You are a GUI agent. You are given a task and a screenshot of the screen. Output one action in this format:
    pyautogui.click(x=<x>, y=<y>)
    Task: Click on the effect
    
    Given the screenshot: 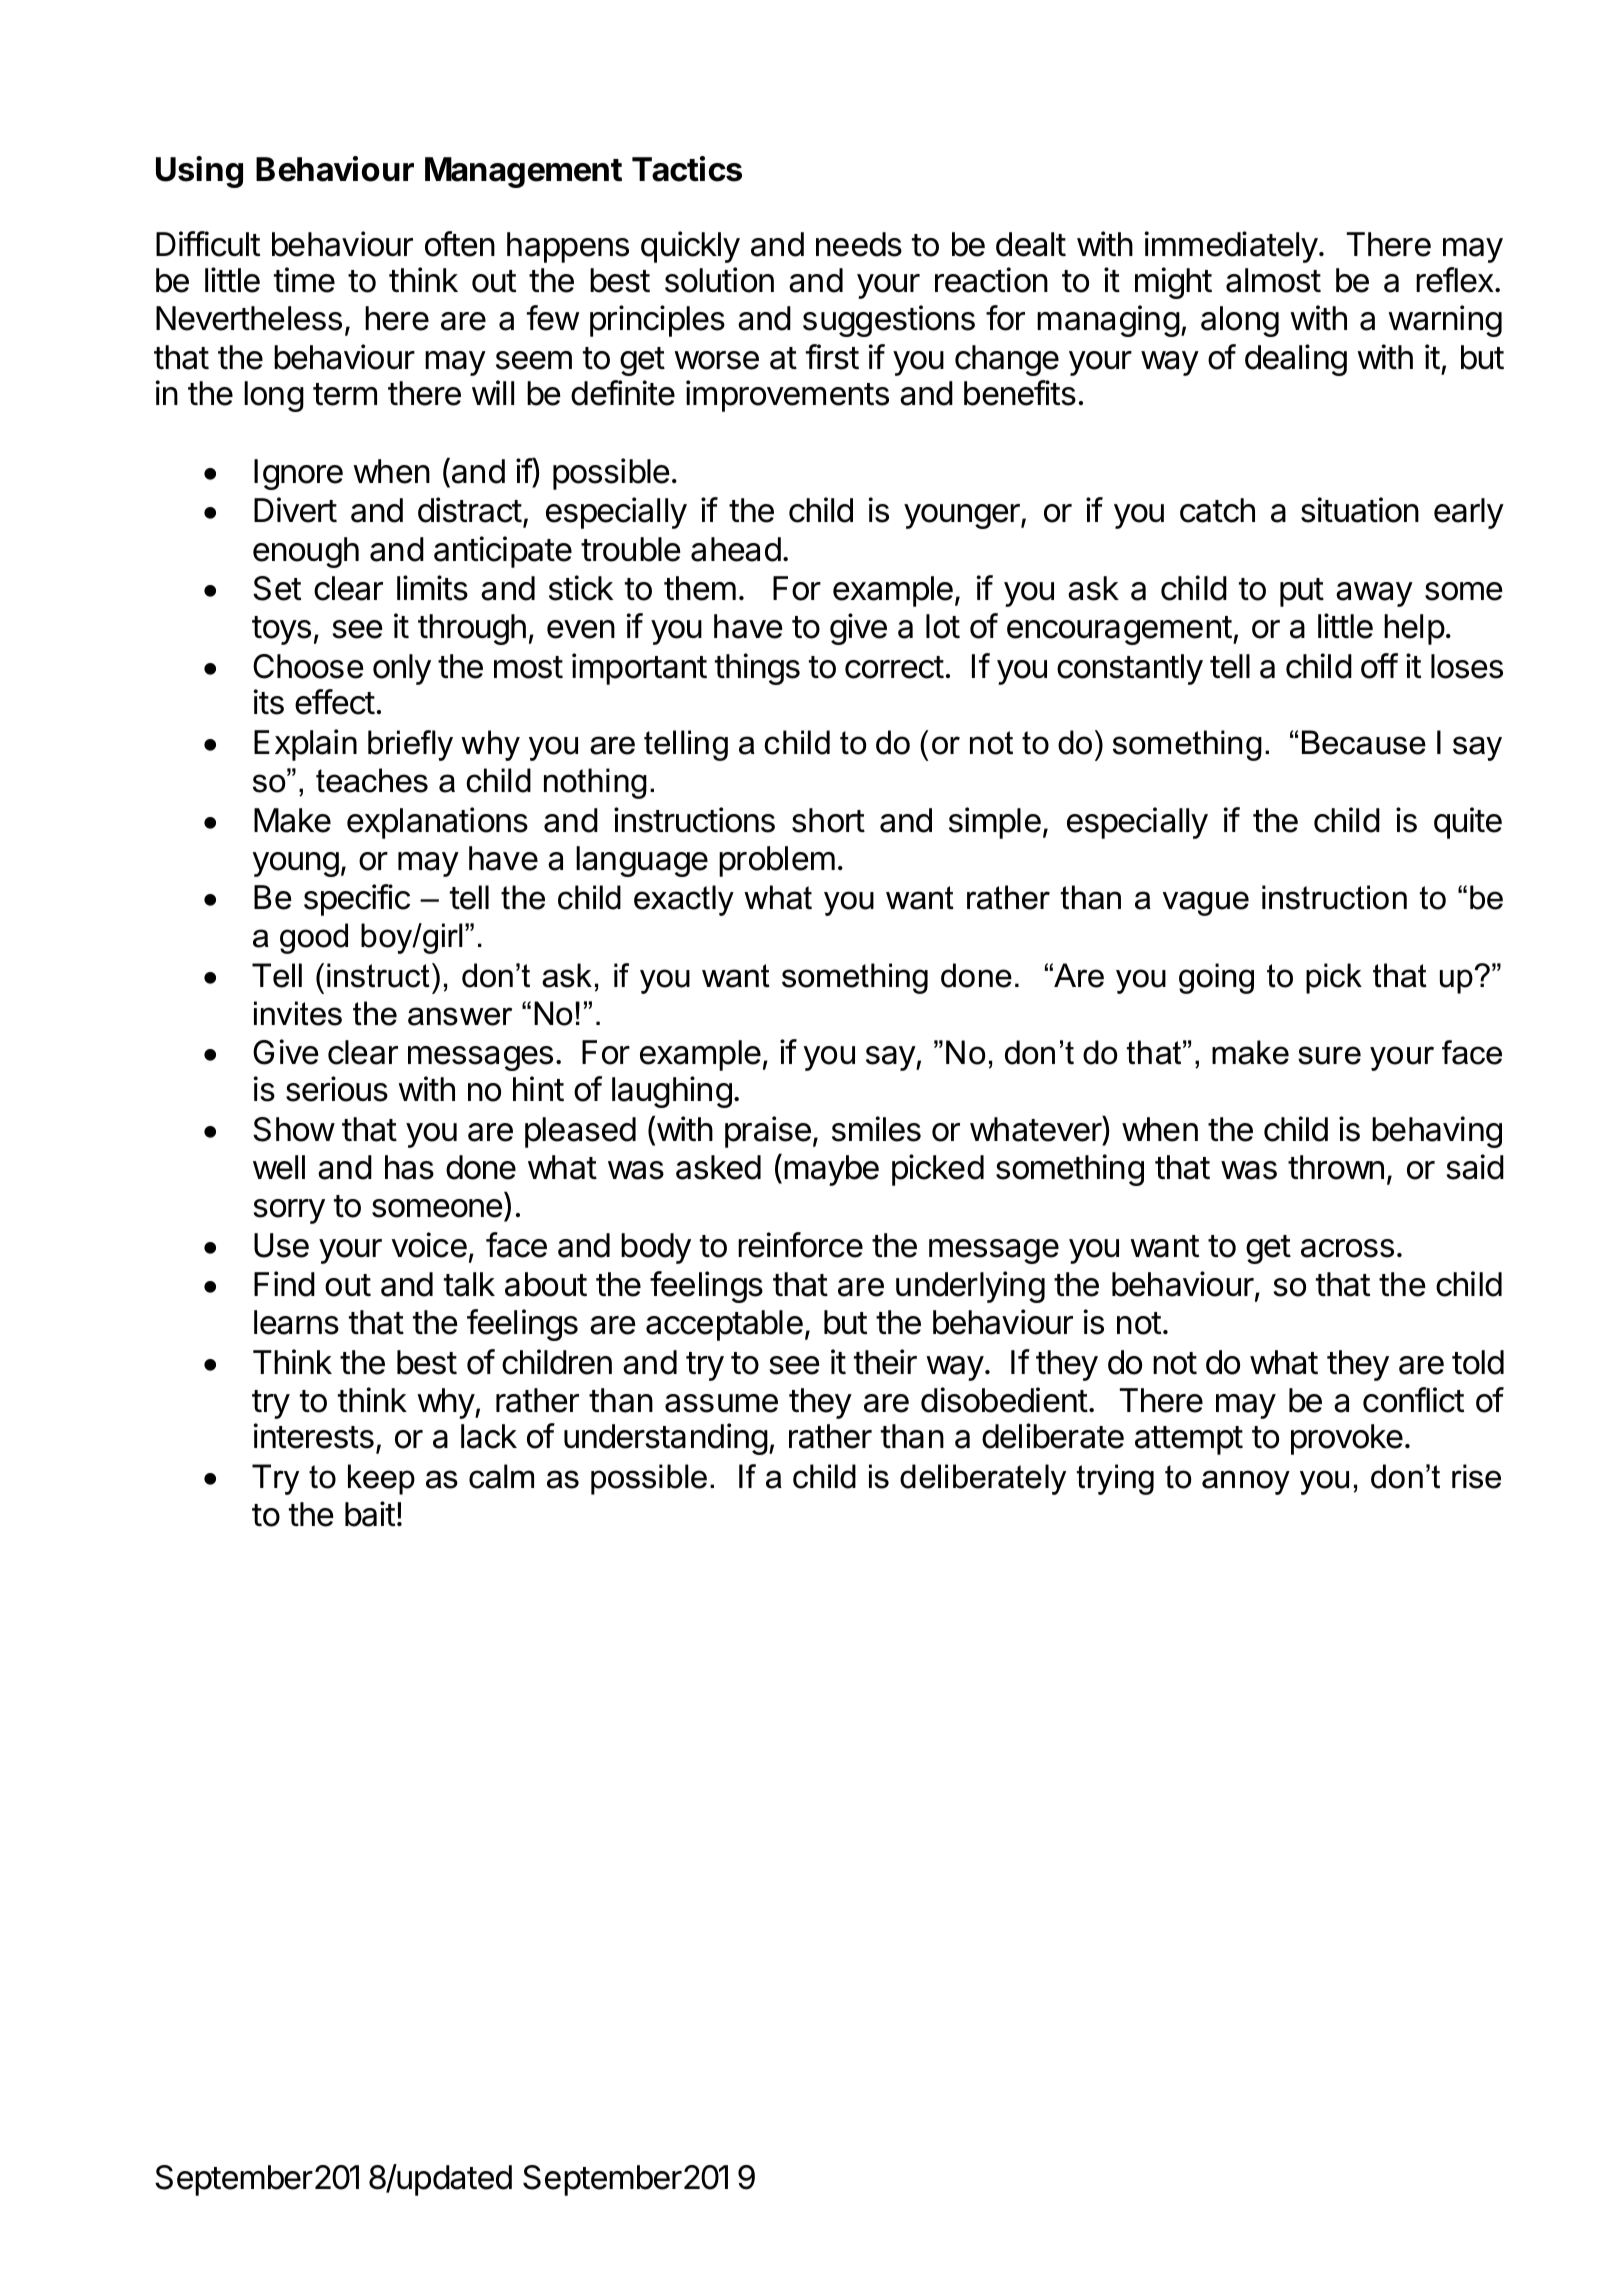 What is the action you would take?
    pyautogui.click(x=335, y=702)
